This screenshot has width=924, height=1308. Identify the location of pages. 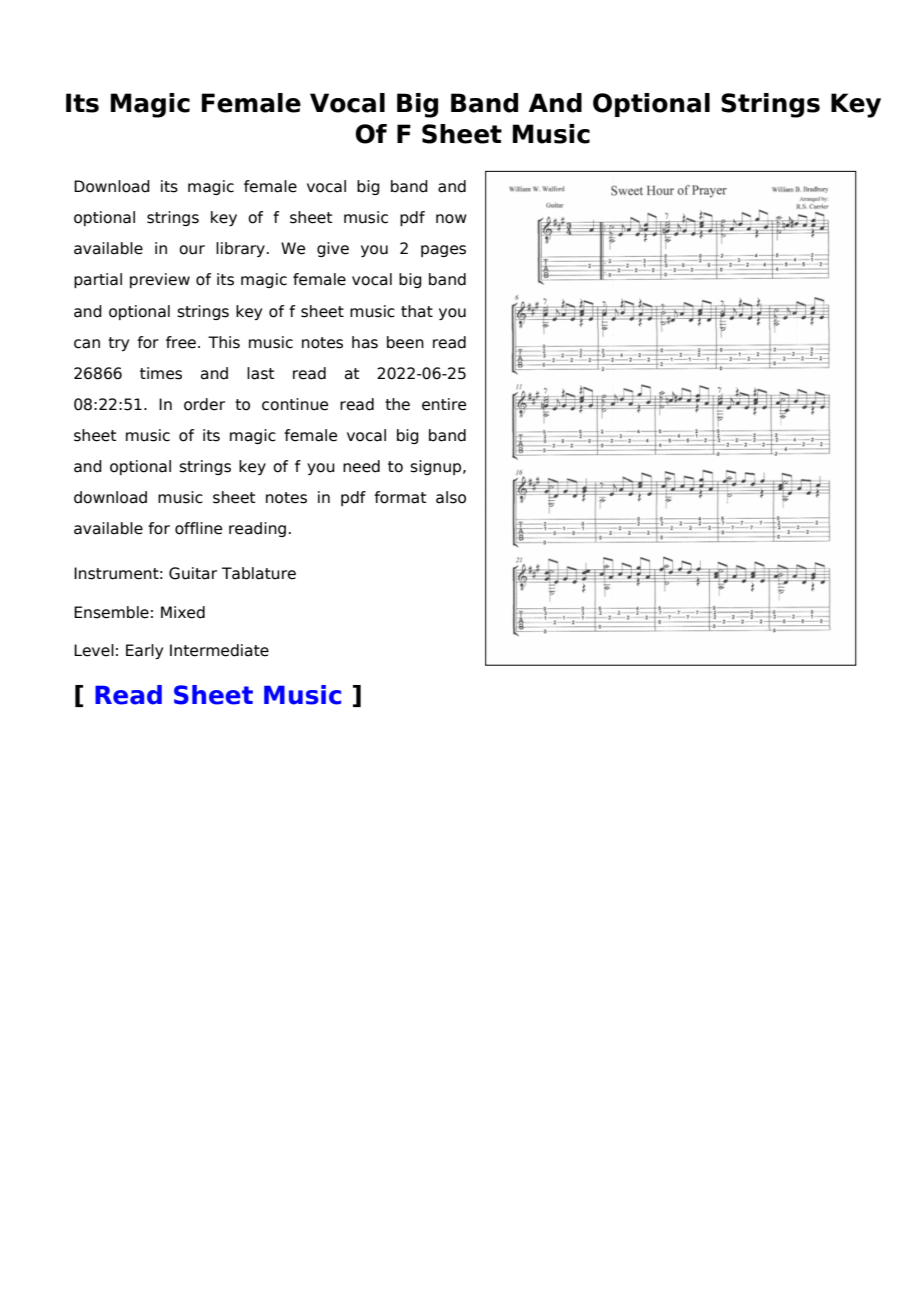
(443, 251).
